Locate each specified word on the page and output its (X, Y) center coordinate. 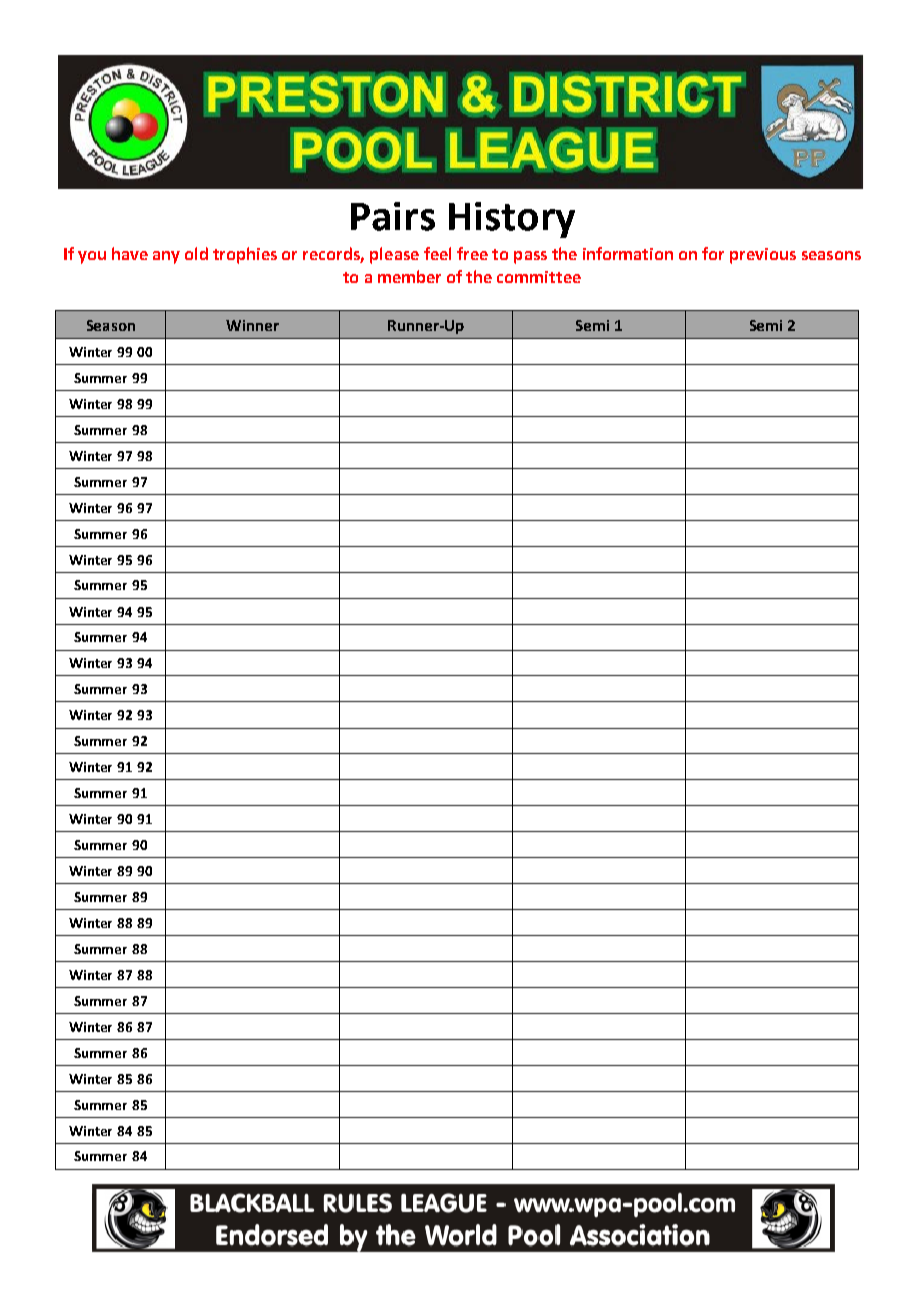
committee (539, 277)
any (166, 257)
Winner (252, 325)
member (409, 276)
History (512, 220)
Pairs (393, 216)
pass (530, 257)
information (628, 253)
